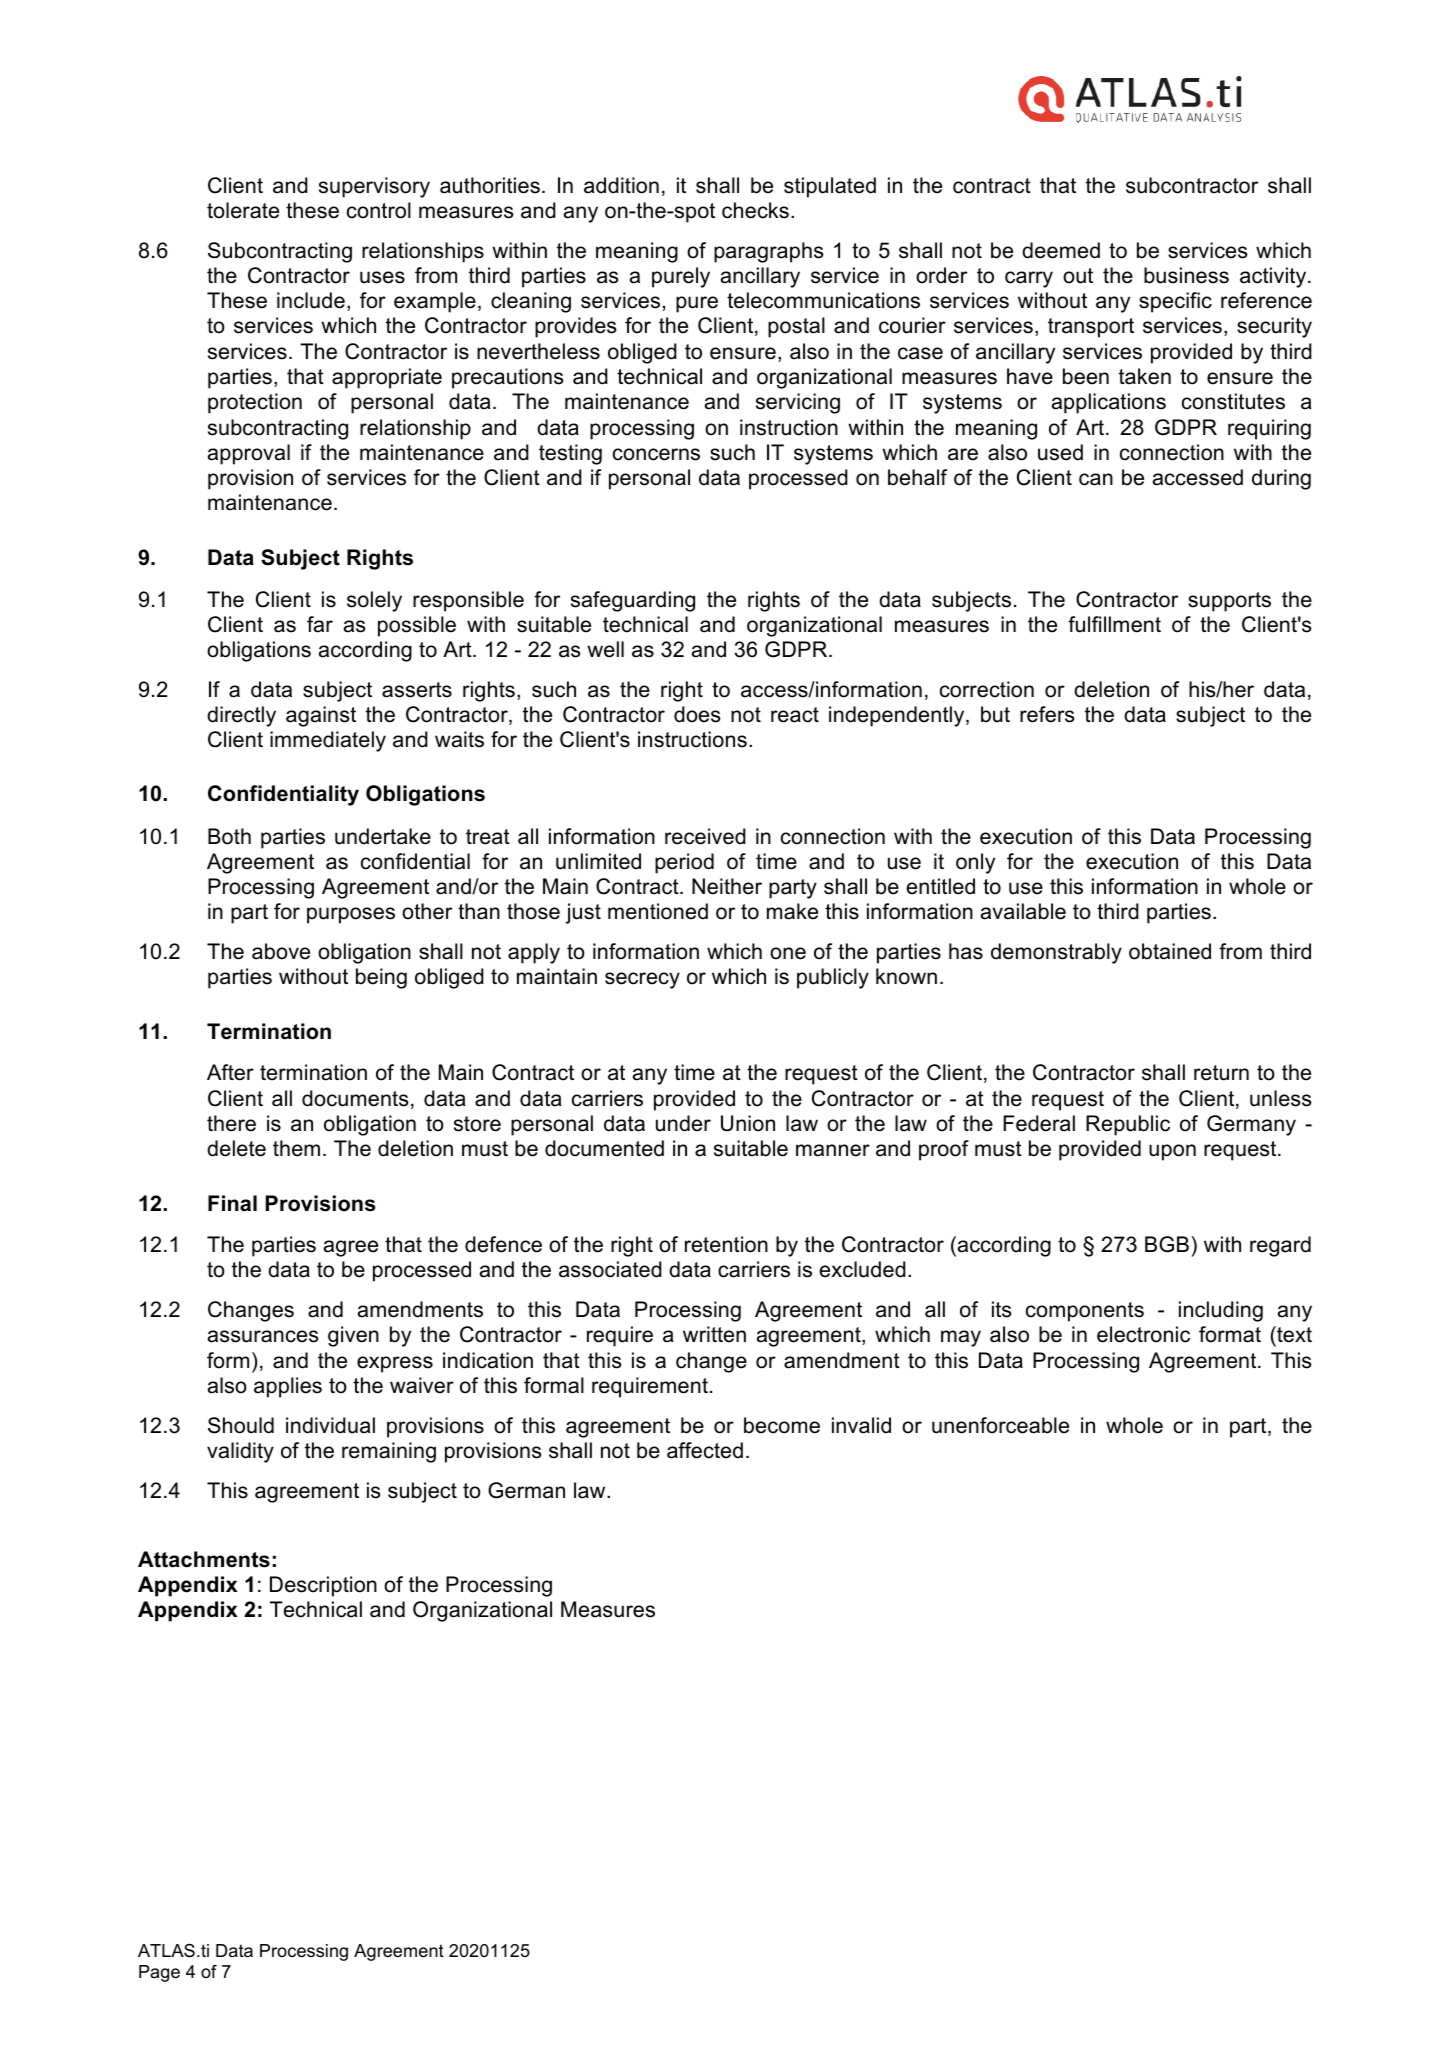 The image size is (1450, 2052). Describe the element at coordinates (243, 210) in the screenshot. I see `tolerate` at that location.
